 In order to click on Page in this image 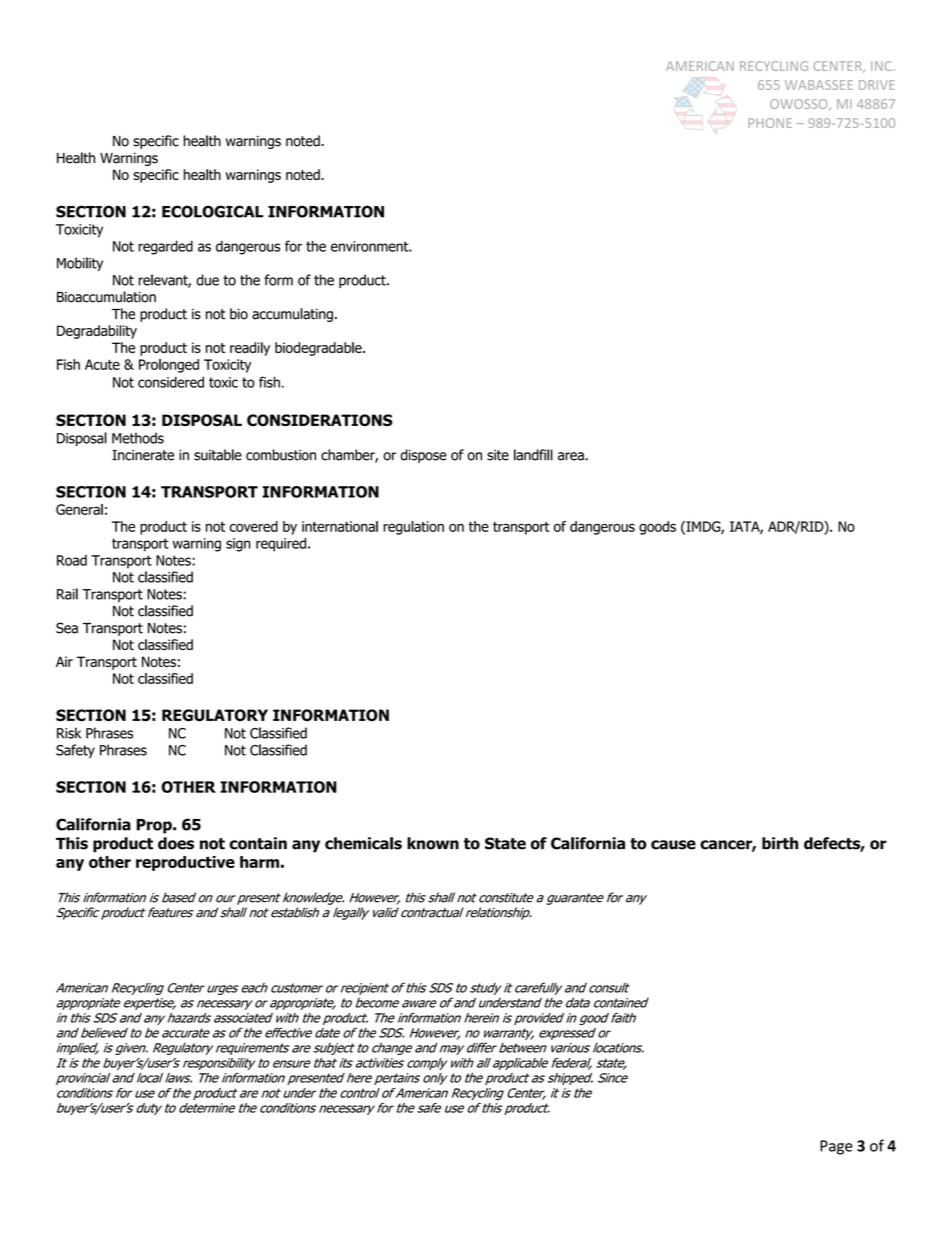, I will do `click(836, 1147)`.
